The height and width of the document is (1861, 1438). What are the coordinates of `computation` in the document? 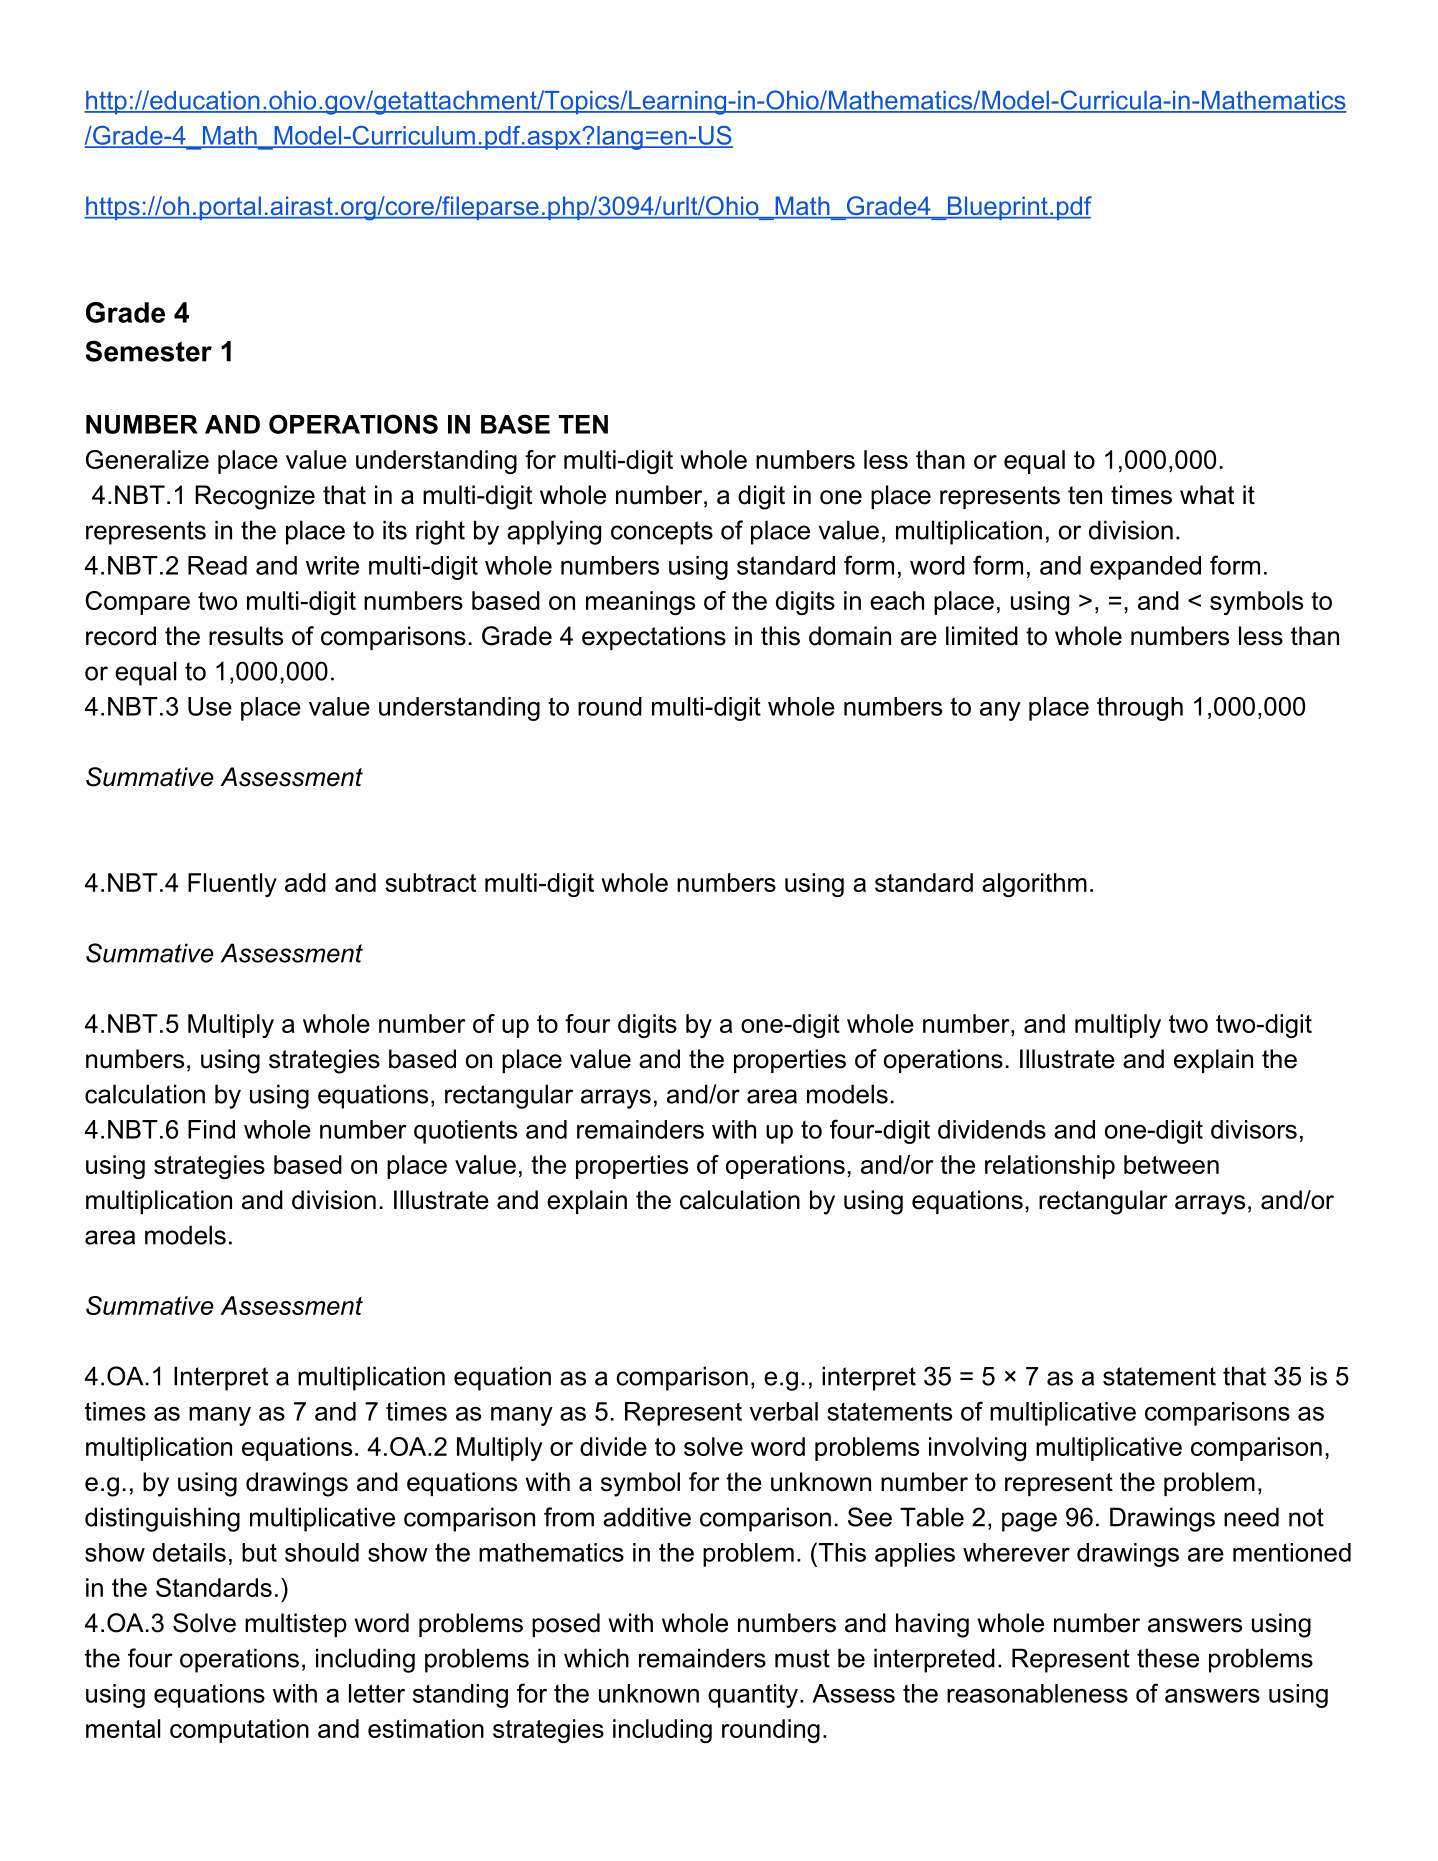 It's located at (239, 1731).
